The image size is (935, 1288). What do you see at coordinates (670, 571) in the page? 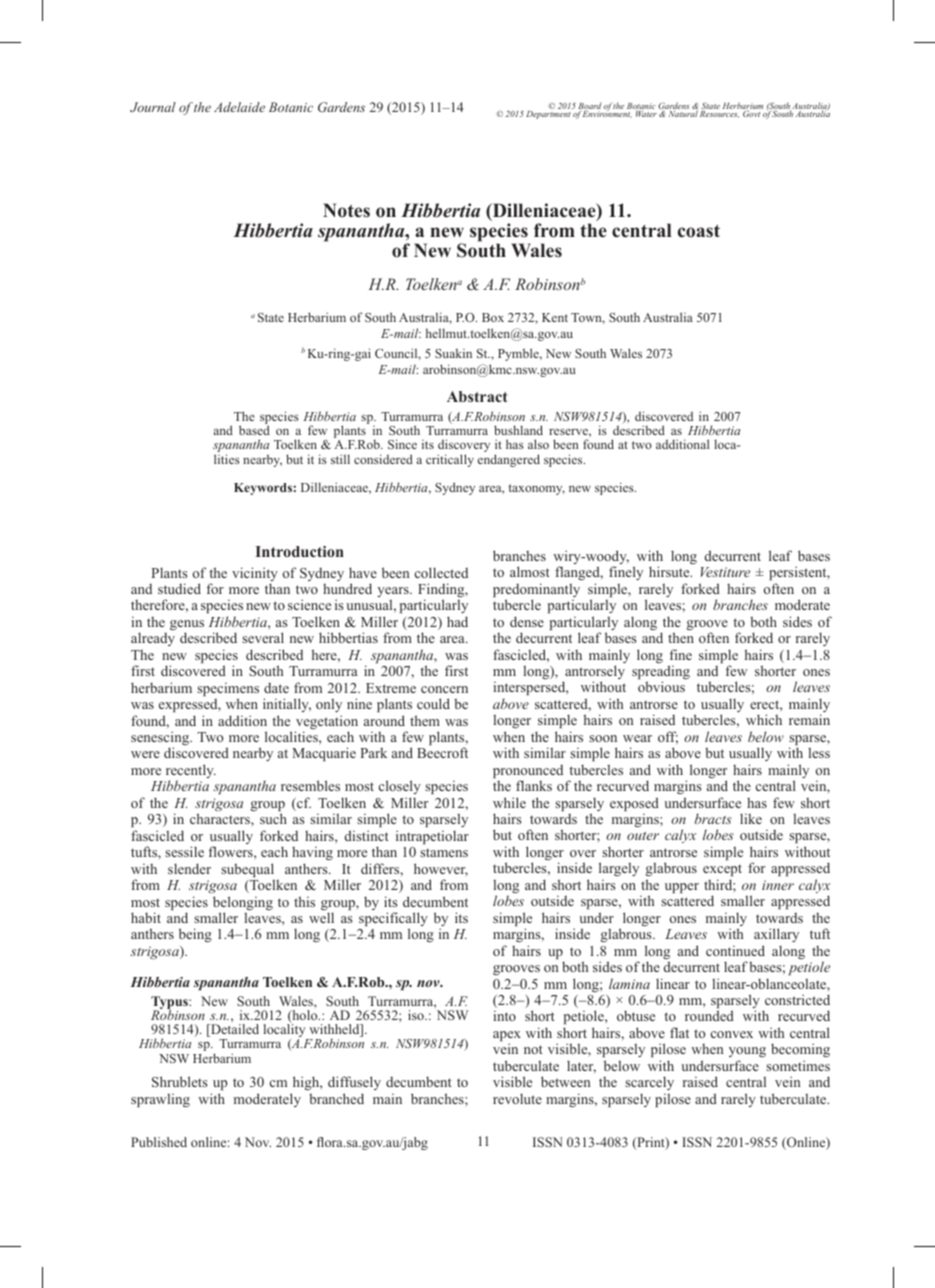
I see `hirsute` at bounding box center [670, 571].
